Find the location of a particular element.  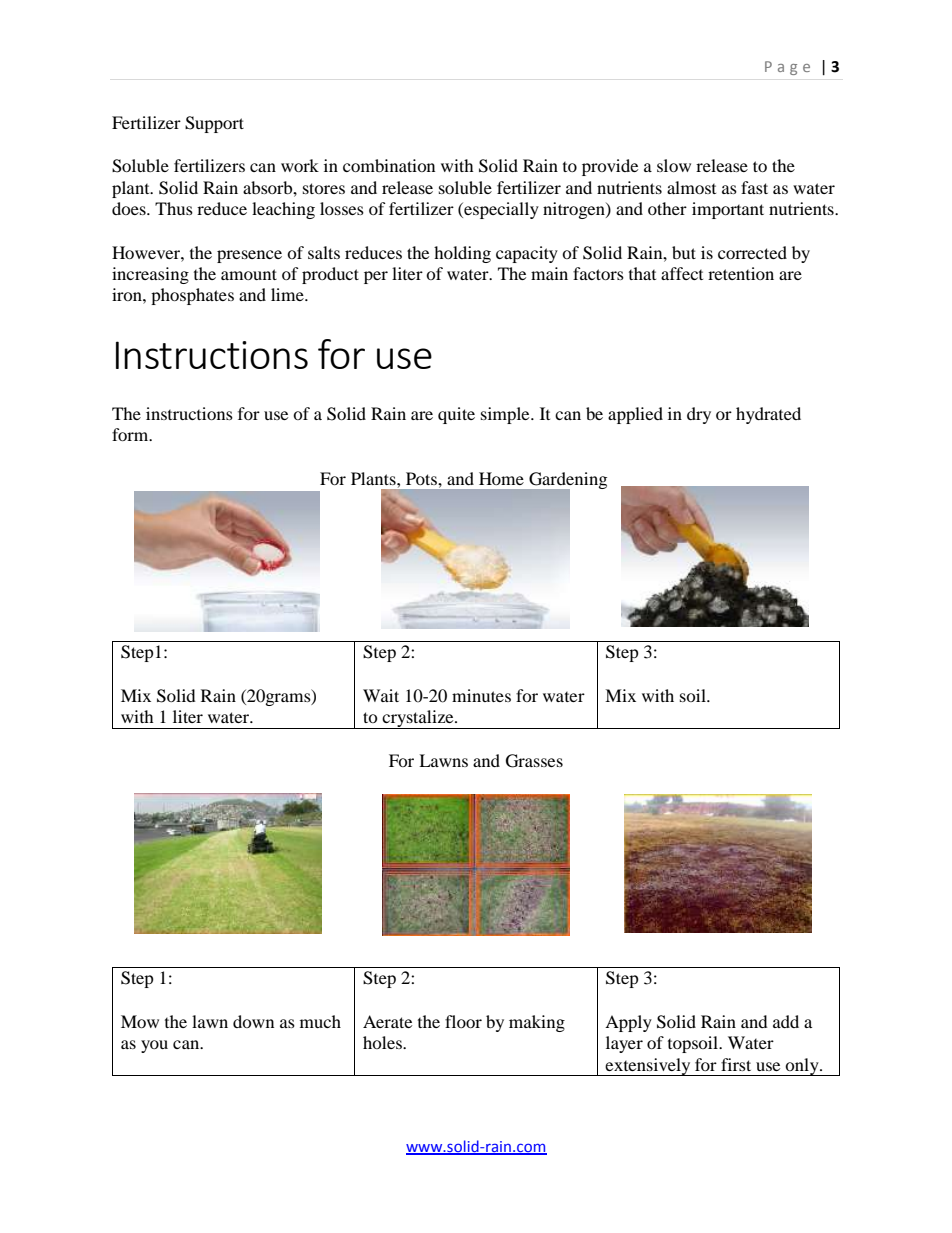

Grasses is located at coordinates (534, 761).
